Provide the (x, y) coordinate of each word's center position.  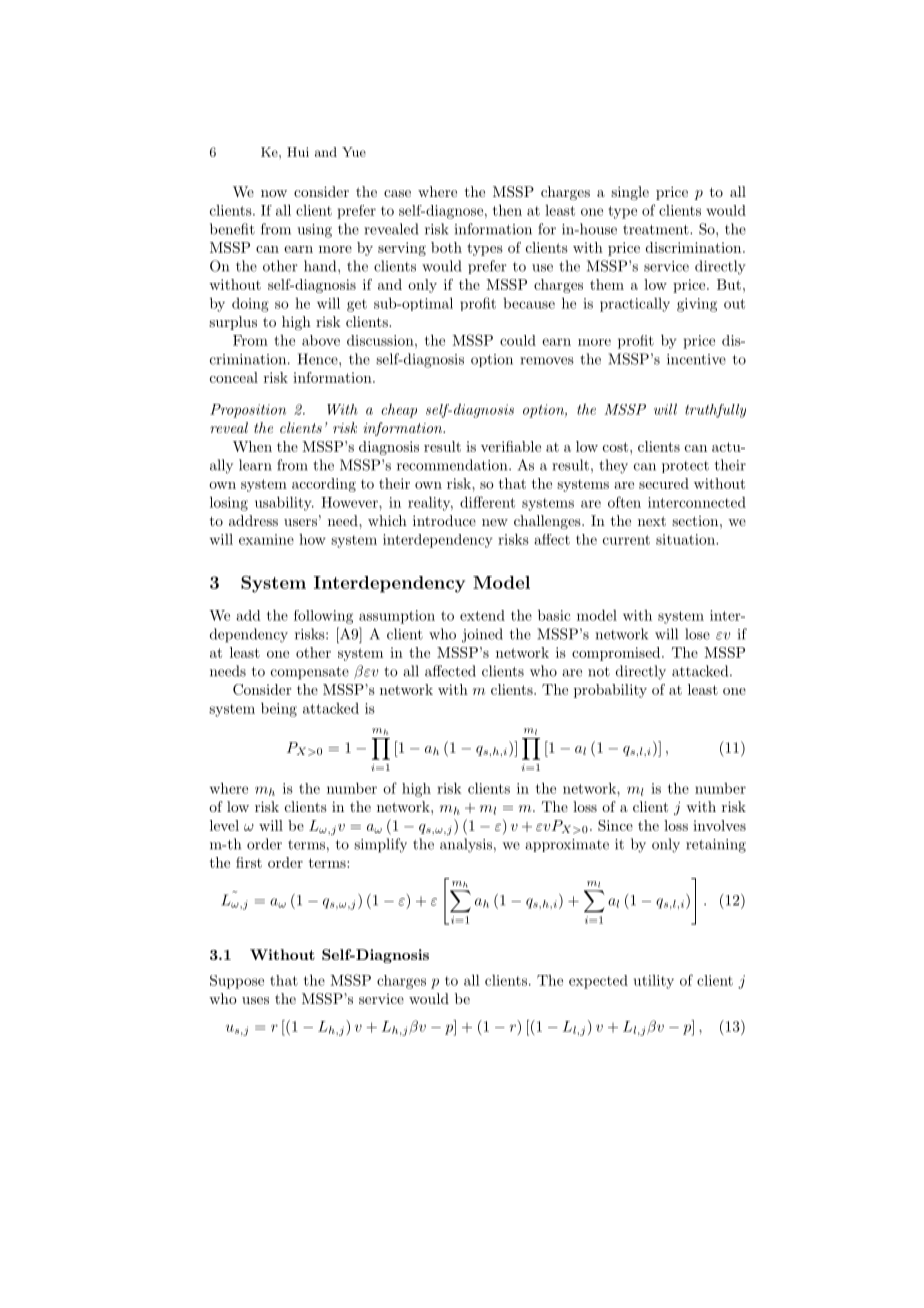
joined (482, 635)
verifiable (511, 446)
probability (610, 691)
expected (598, 982)
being (279, 709)
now (274, 193)
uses (255, 1000)
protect (685, 467)
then (507, 210)
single (630, 193)
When (252, 446)
